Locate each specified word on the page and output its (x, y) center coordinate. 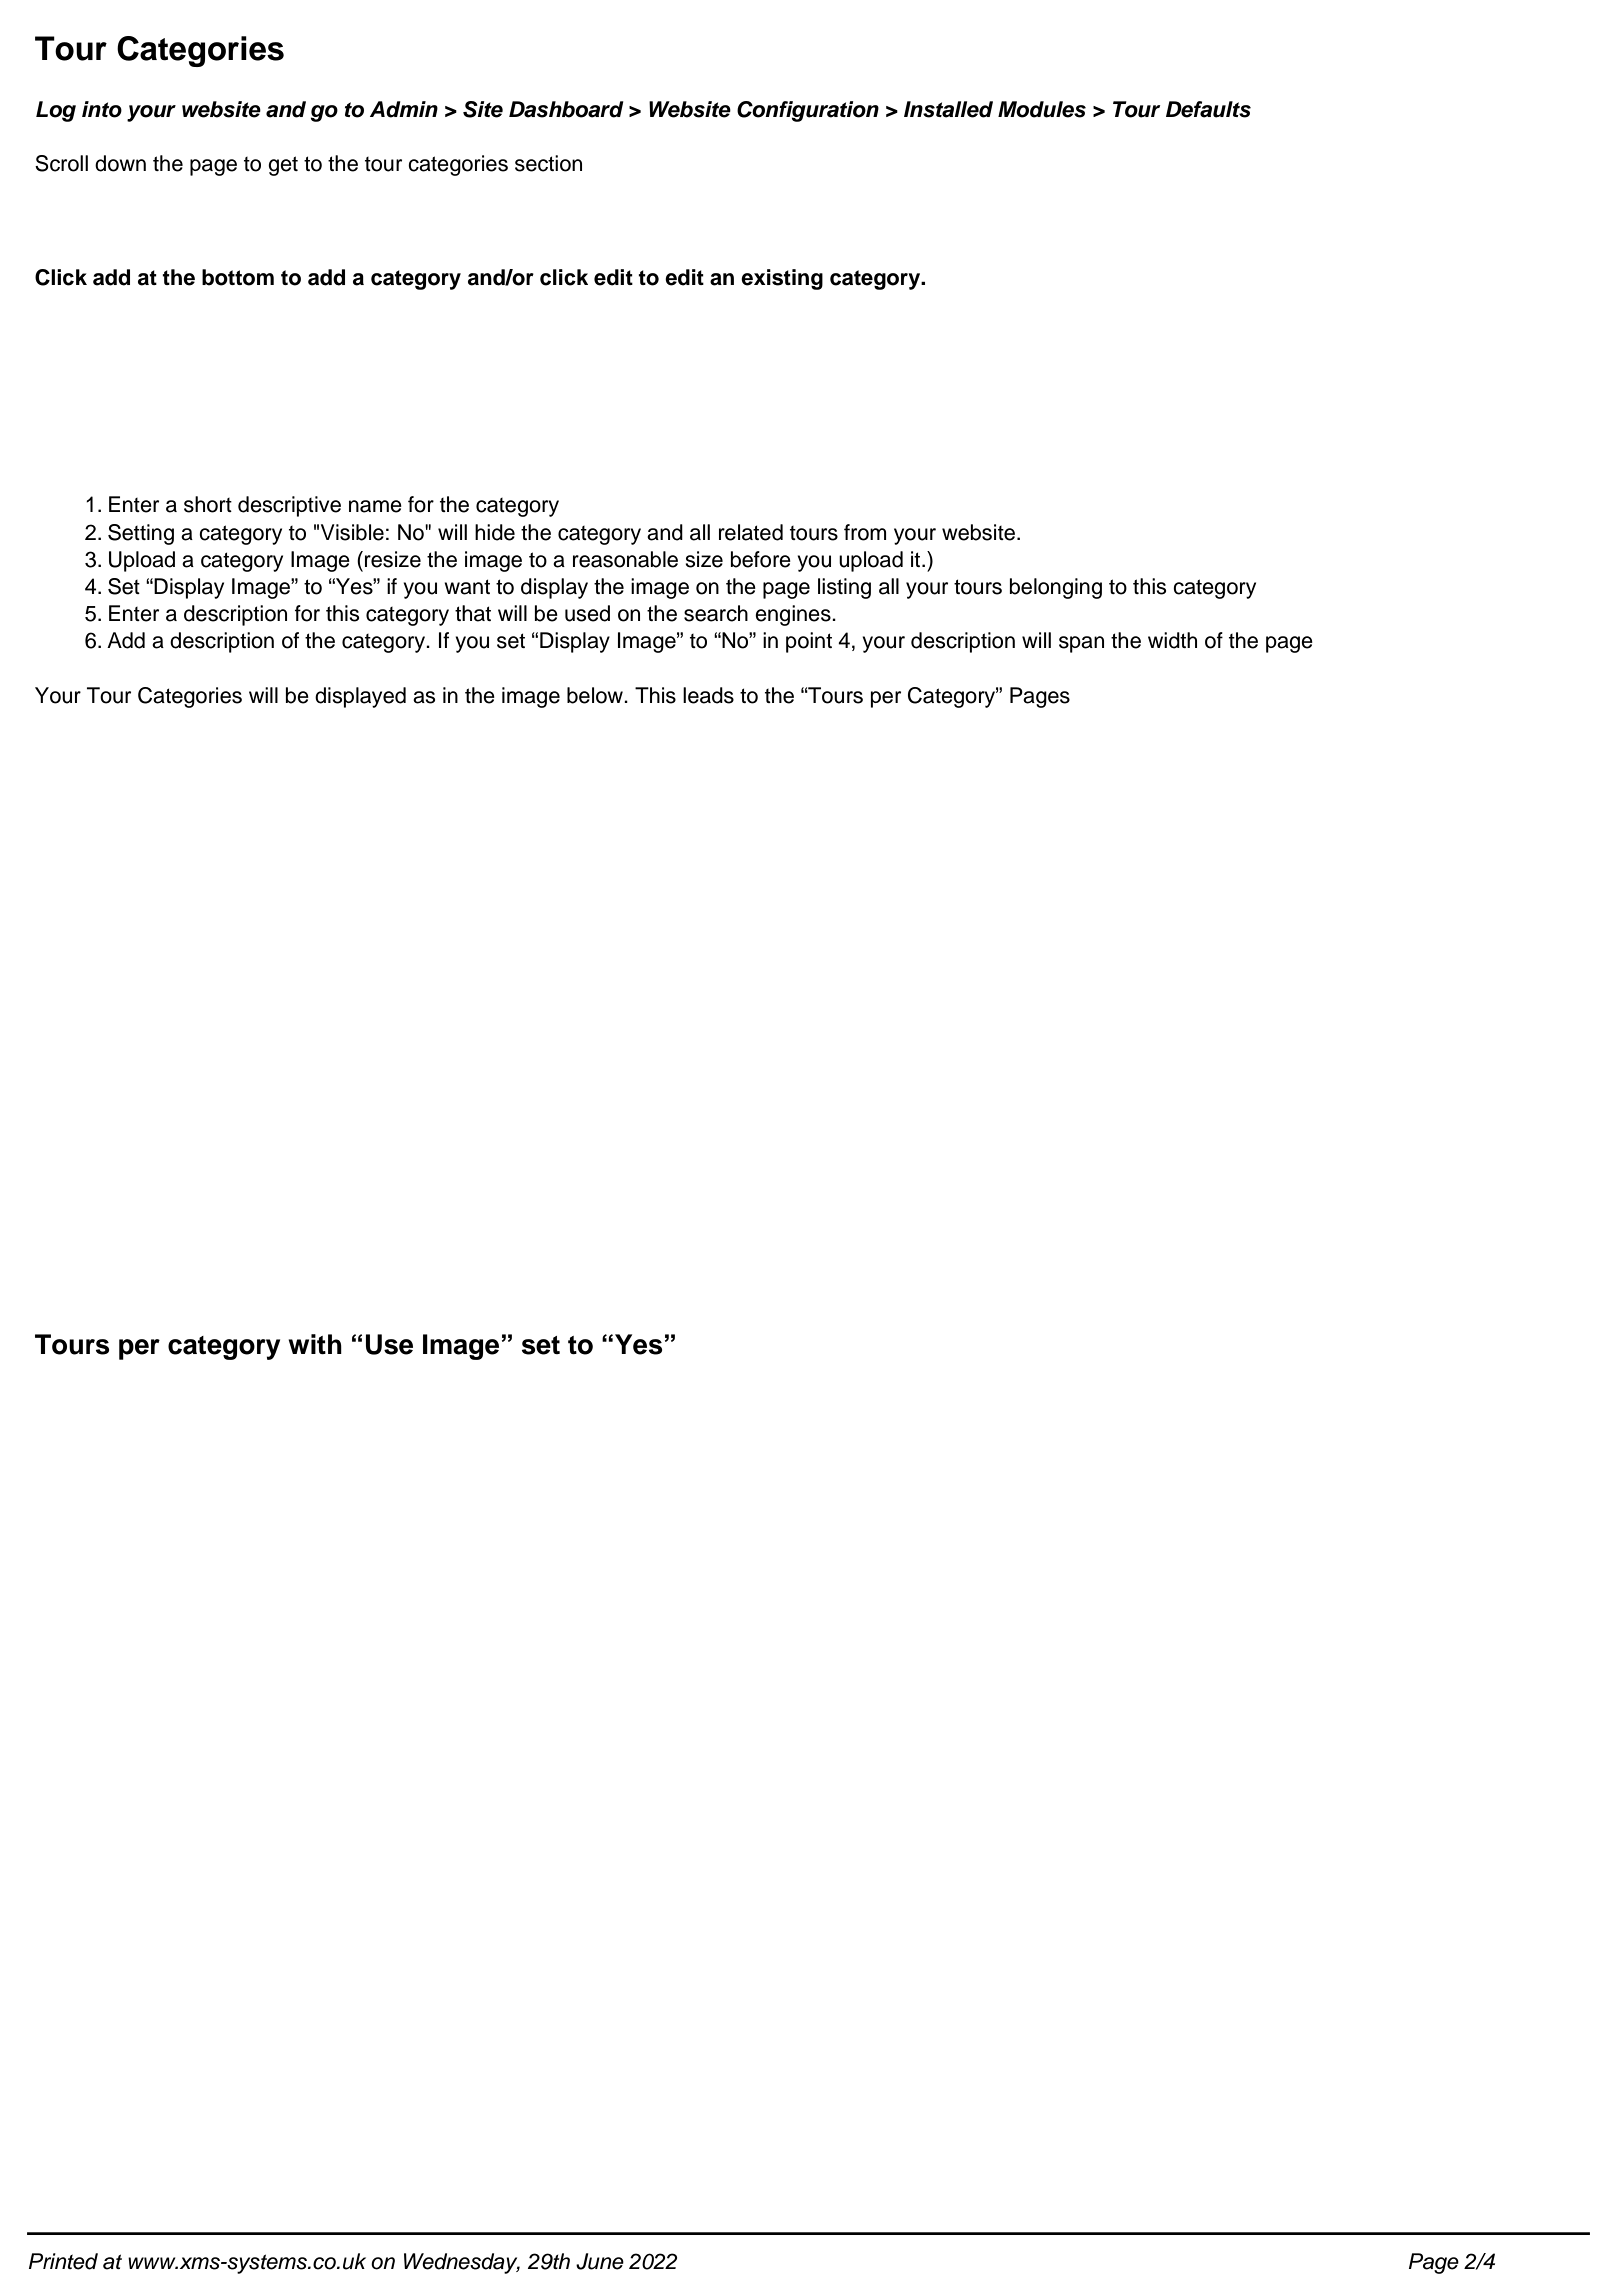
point (809, 642)
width (1172, 640)
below (596, 695)
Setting (141, 534)
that (473, 613)
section (548, 163)
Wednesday (462, 2263)
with (315, 1344)
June (600, 2261)
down (120, 163)
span (1081, 644)
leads (708, 695)
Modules (1042, 109)
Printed (63, 2261)
